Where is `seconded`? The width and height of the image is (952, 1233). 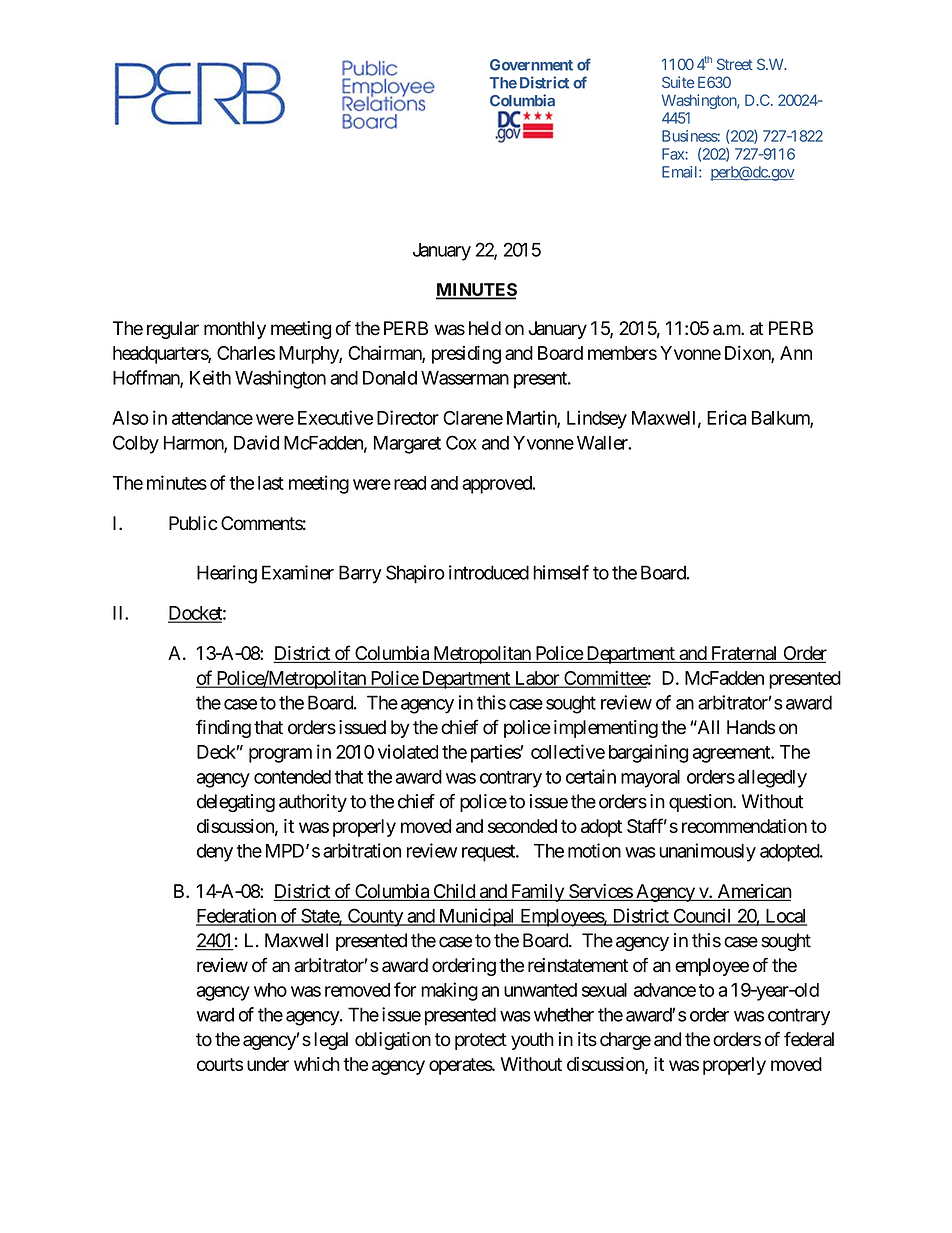 seconded is located at coordinates (522, 826).
